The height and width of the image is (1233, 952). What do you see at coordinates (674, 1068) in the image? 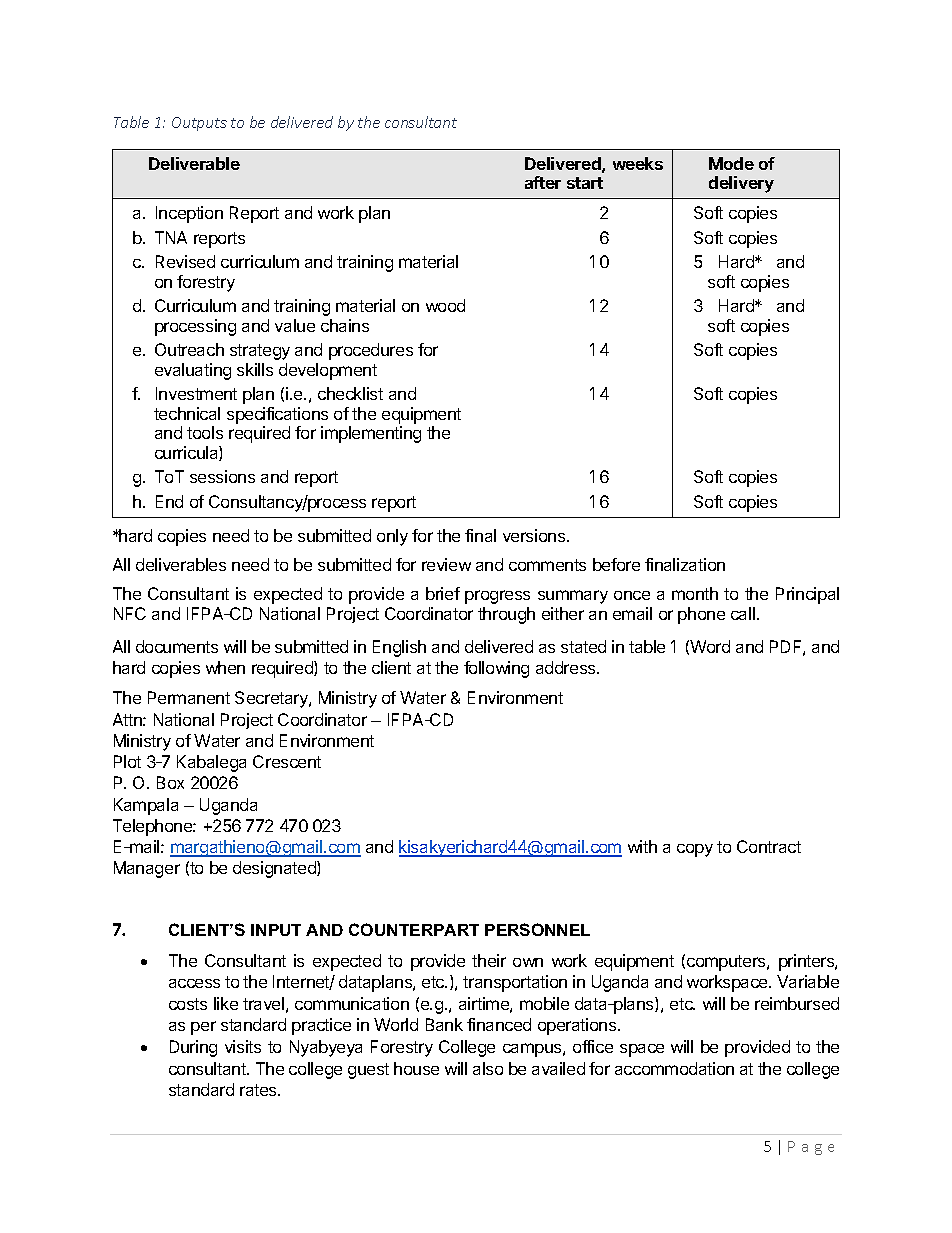
I see `accommodation` at bounding box center [674, 1068].
